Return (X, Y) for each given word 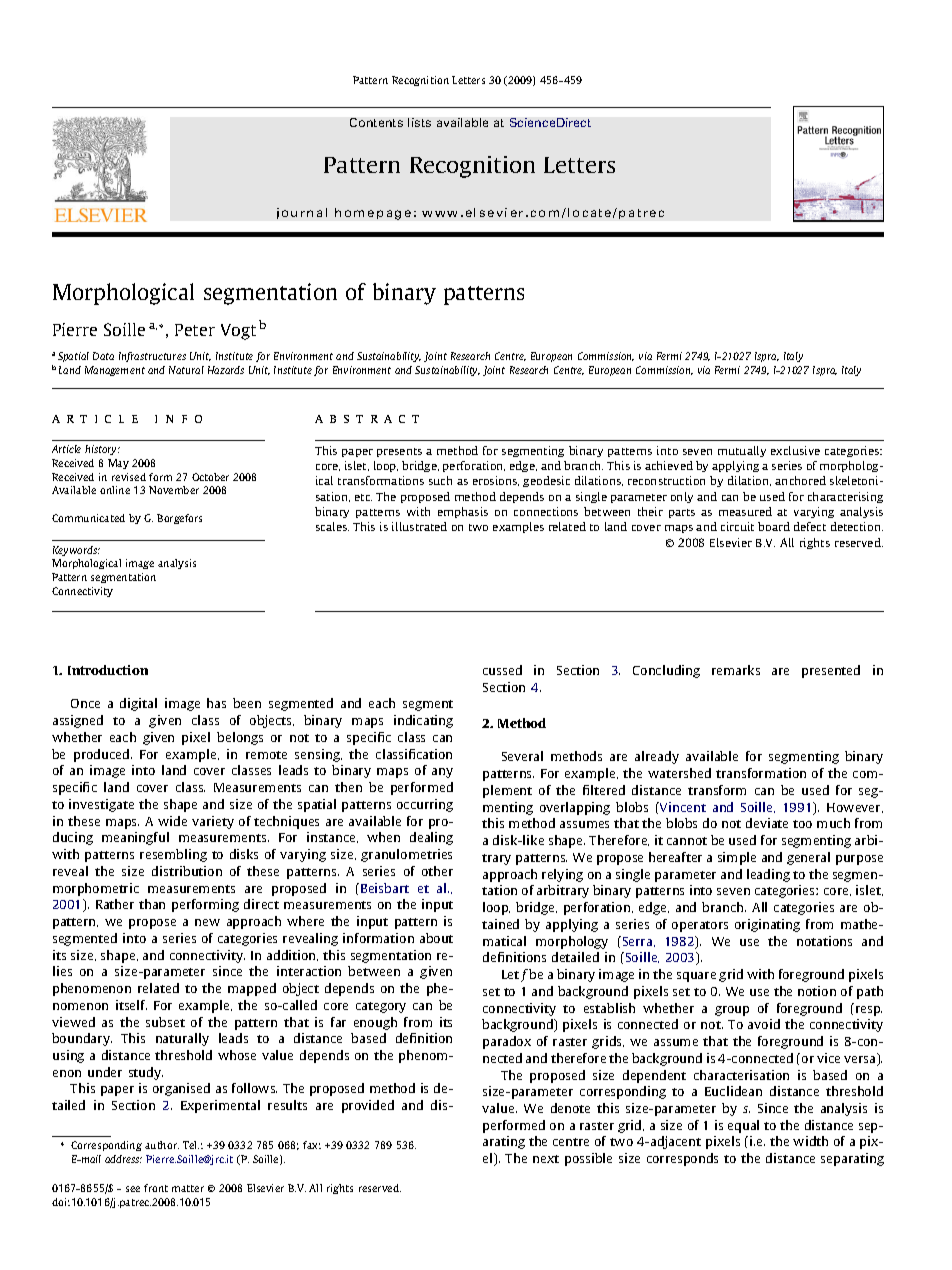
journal (302, 213)
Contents (376, 122)
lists (419, 122)
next (546, 1159)
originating (767, 925)
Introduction (108, 670)
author (162, 1145)
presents (399, 452)
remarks (736, 670)
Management (115, 371)
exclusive (795, 450)
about (436, 938)
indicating (423, 721)
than (152, 904)
